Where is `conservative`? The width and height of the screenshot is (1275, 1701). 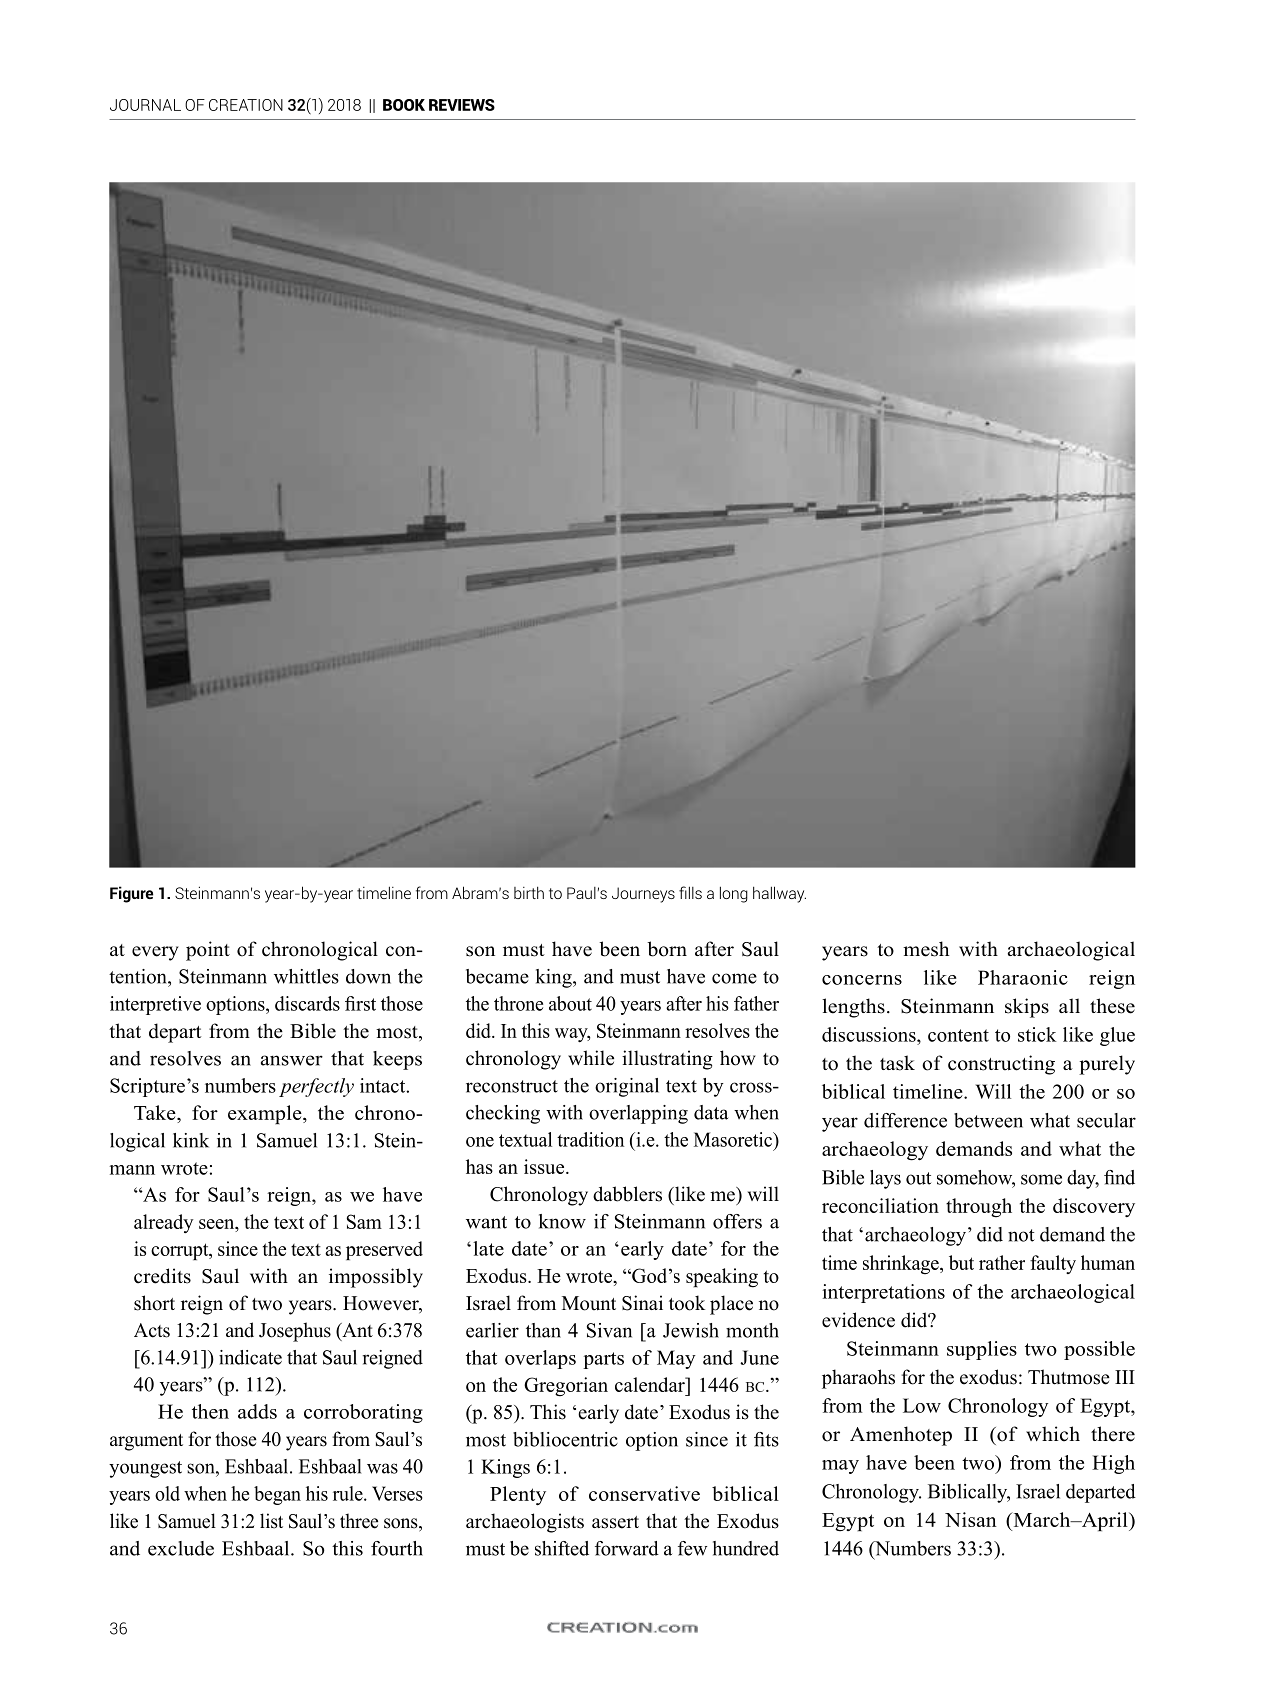 conservative is located at coordinates (644, 1493).
